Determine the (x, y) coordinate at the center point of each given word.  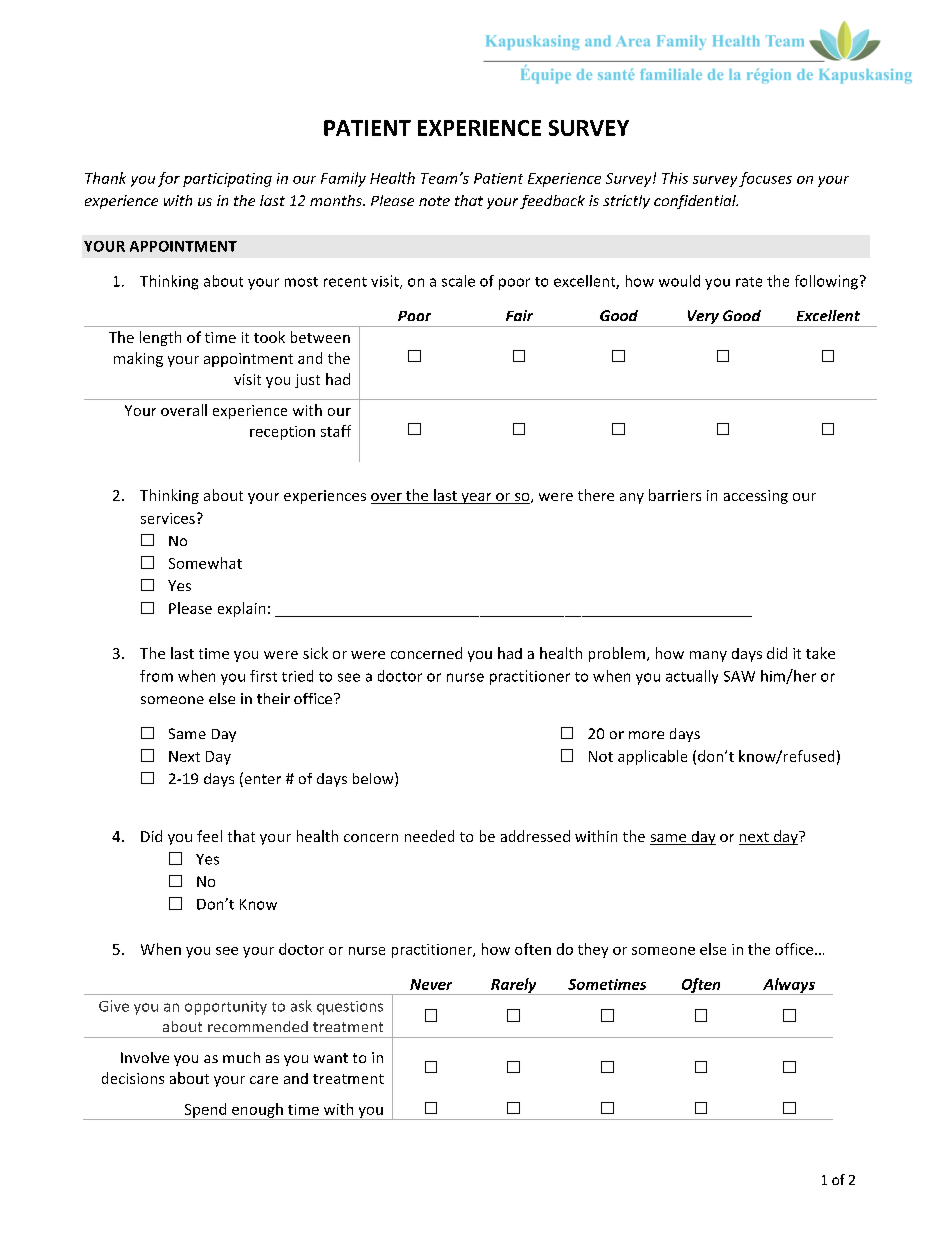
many (708, 656)
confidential (696, 202)
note (434, 201)
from (156, 676)
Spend (205, 1111)
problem (617, 654)
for (169, 179)
